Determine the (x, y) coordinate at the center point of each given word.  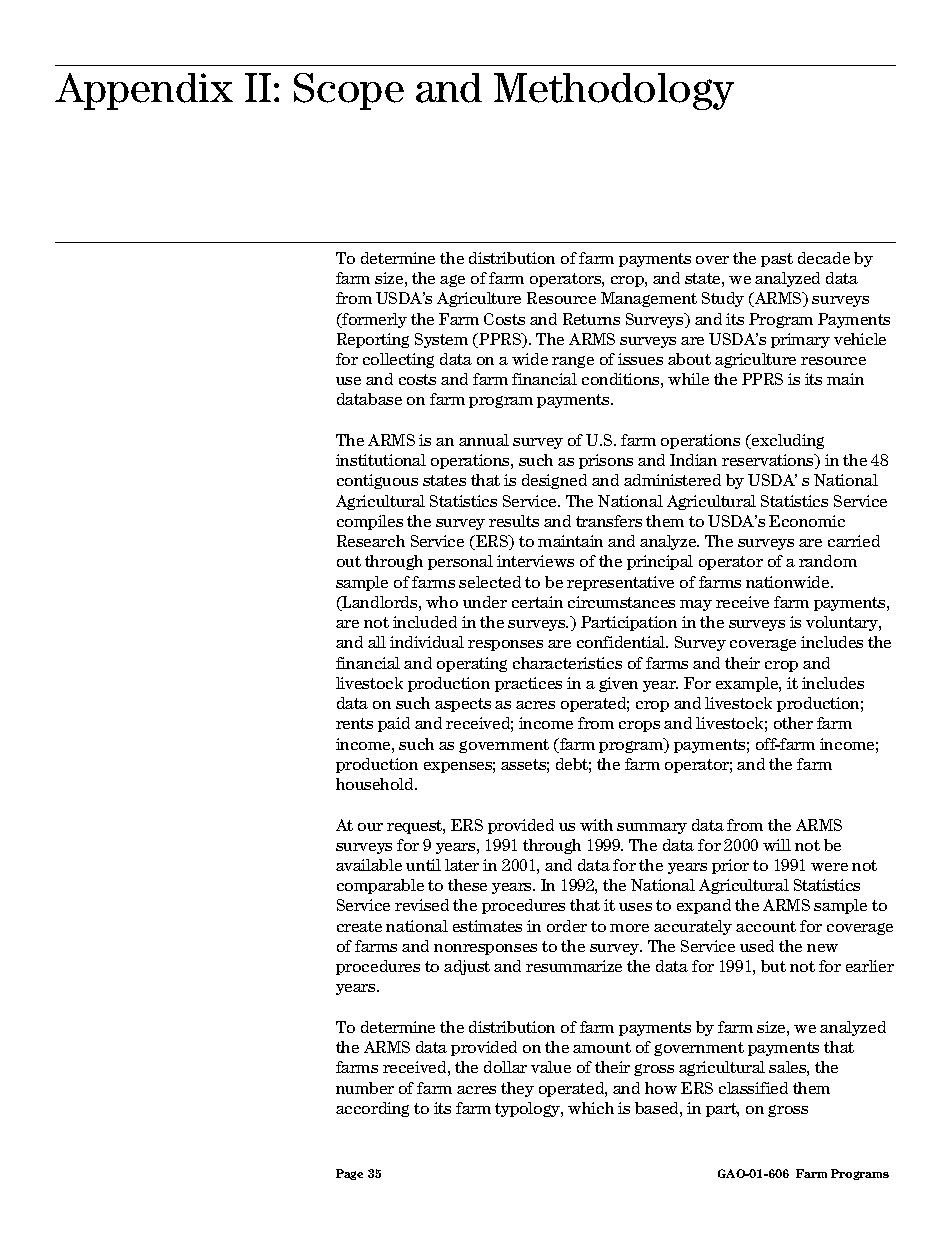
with (596, 825)
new (822, 948)
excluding (787, 441)
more (629, 928)
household (376, 784)
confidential (622, 642)
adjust (467, 967)
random (828, 561)
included (425, 622)
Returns (591, 319)
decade (824, 258)
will (777, 845)
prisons (606, 461)
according (372, 1109)
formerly (373, 320)
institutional (381, 460)
